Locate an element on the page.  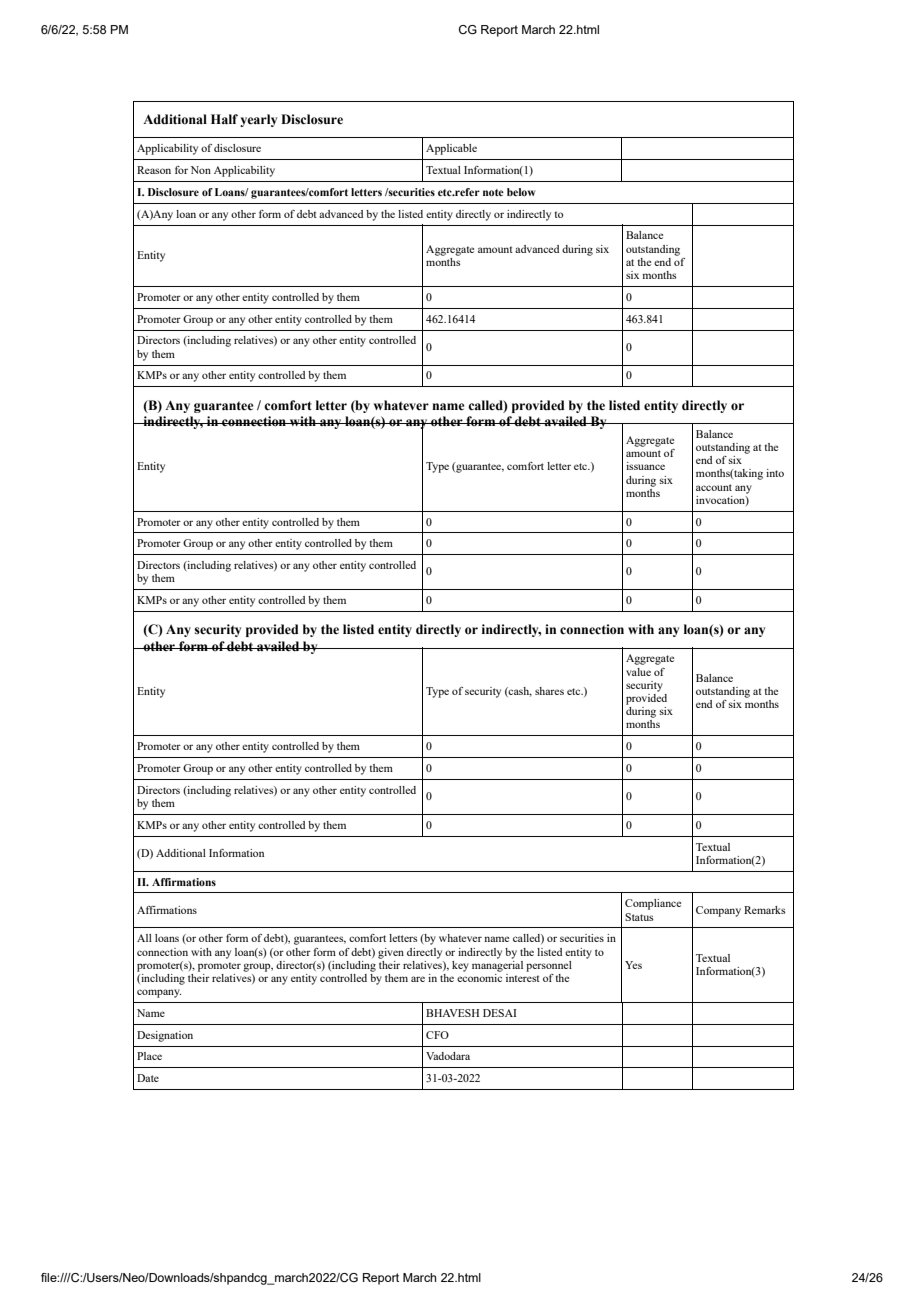
shares is located at coordinates (549, 691).
